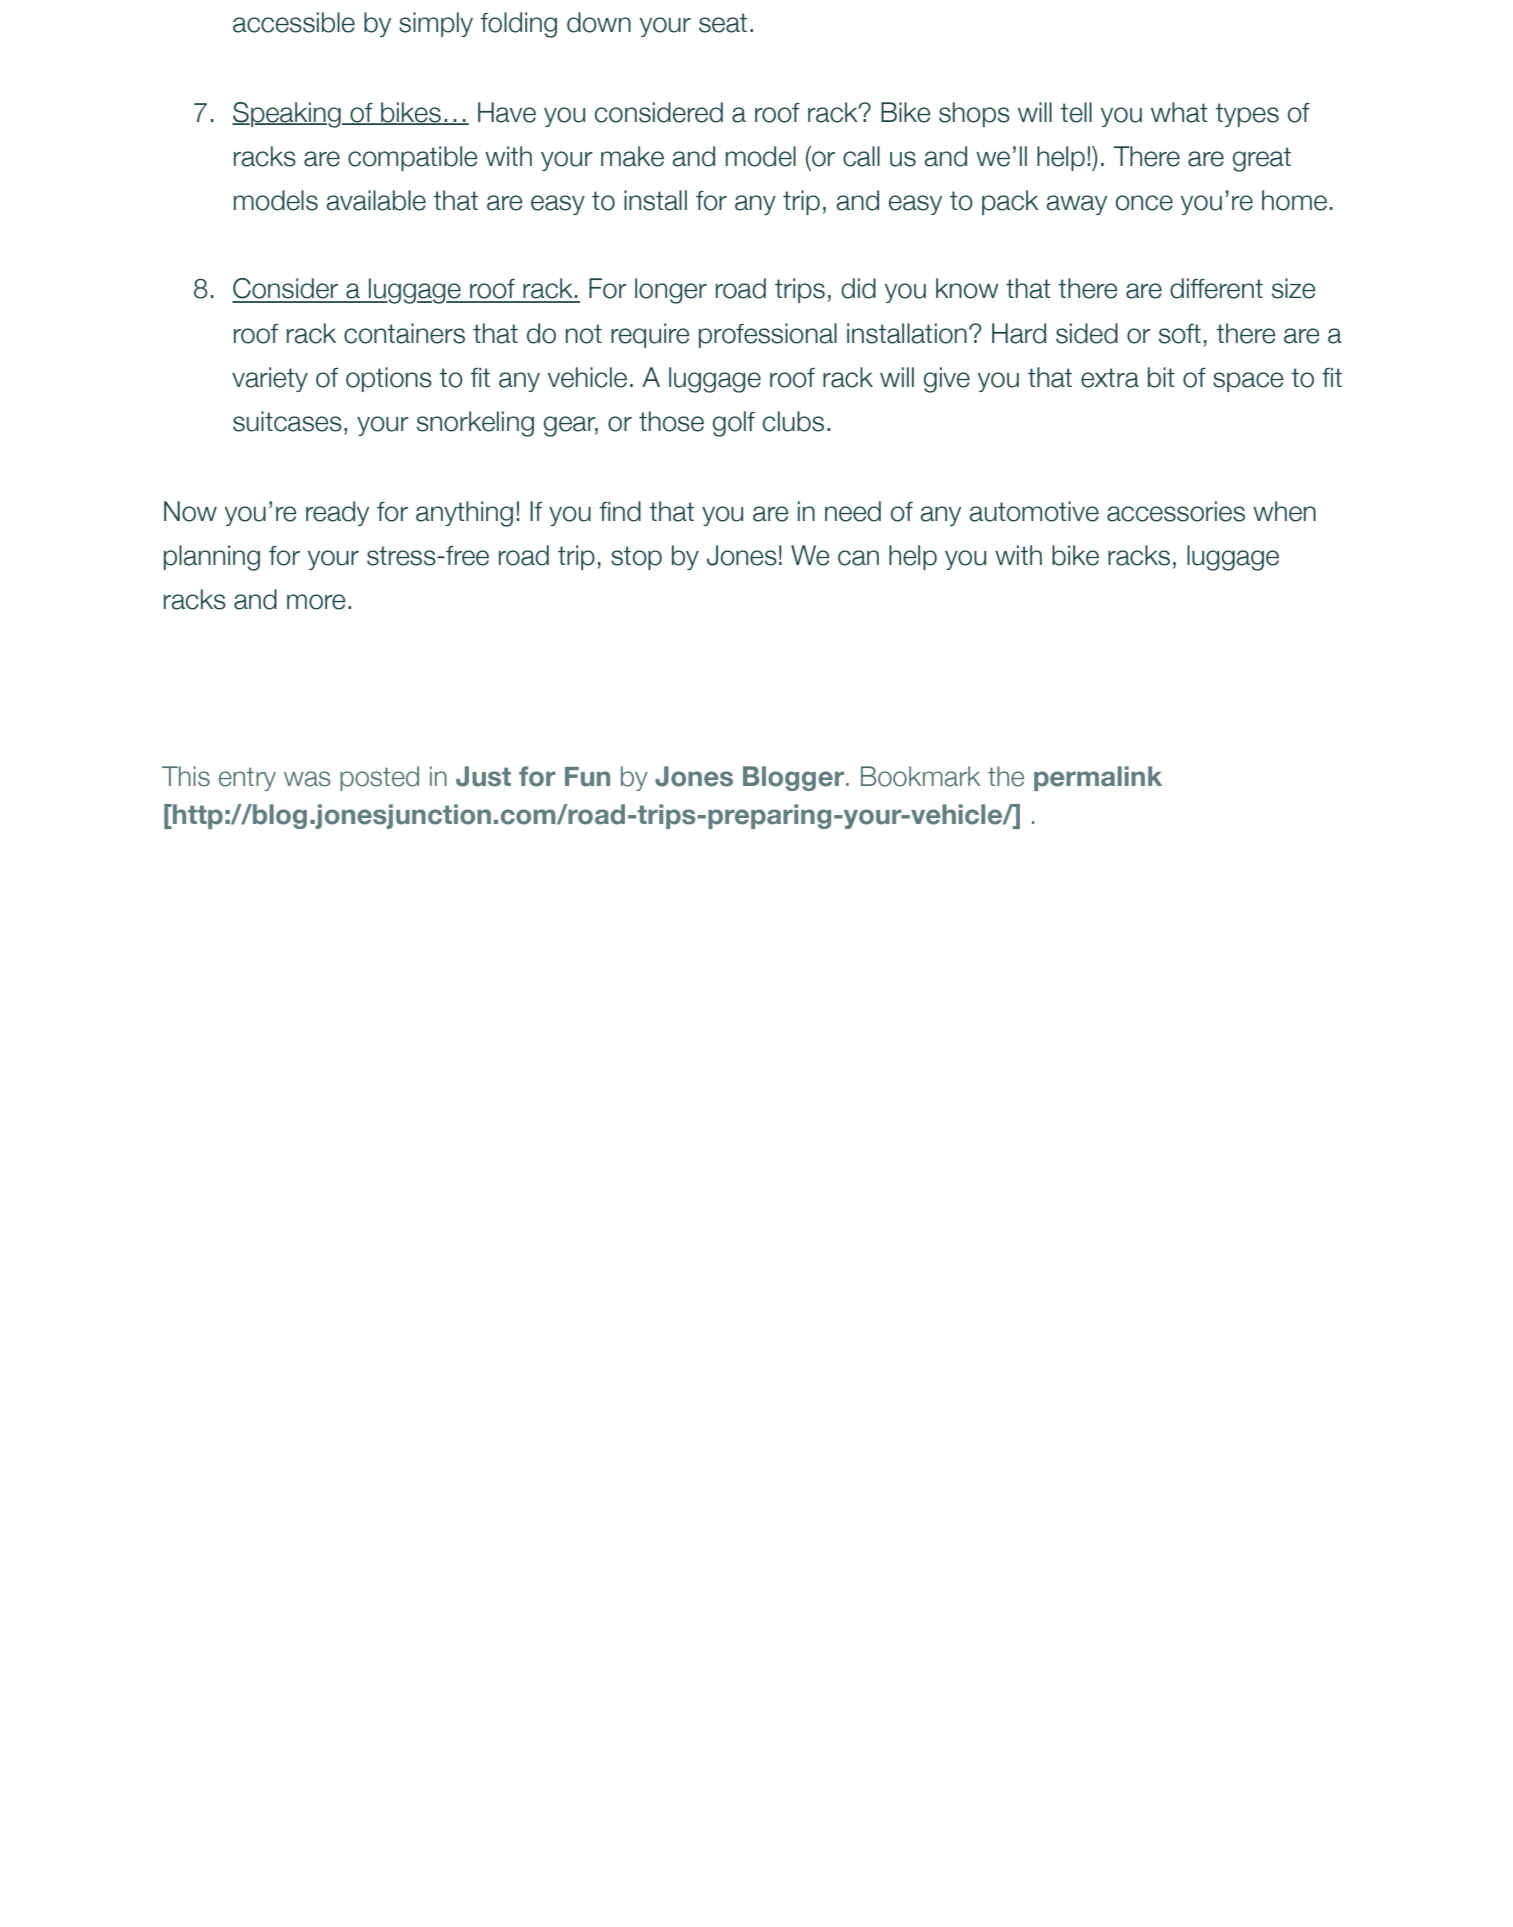  What do you see at coordinates (1180, 334) in the image?
I see `soft` at bounding box center [1180, 334].
